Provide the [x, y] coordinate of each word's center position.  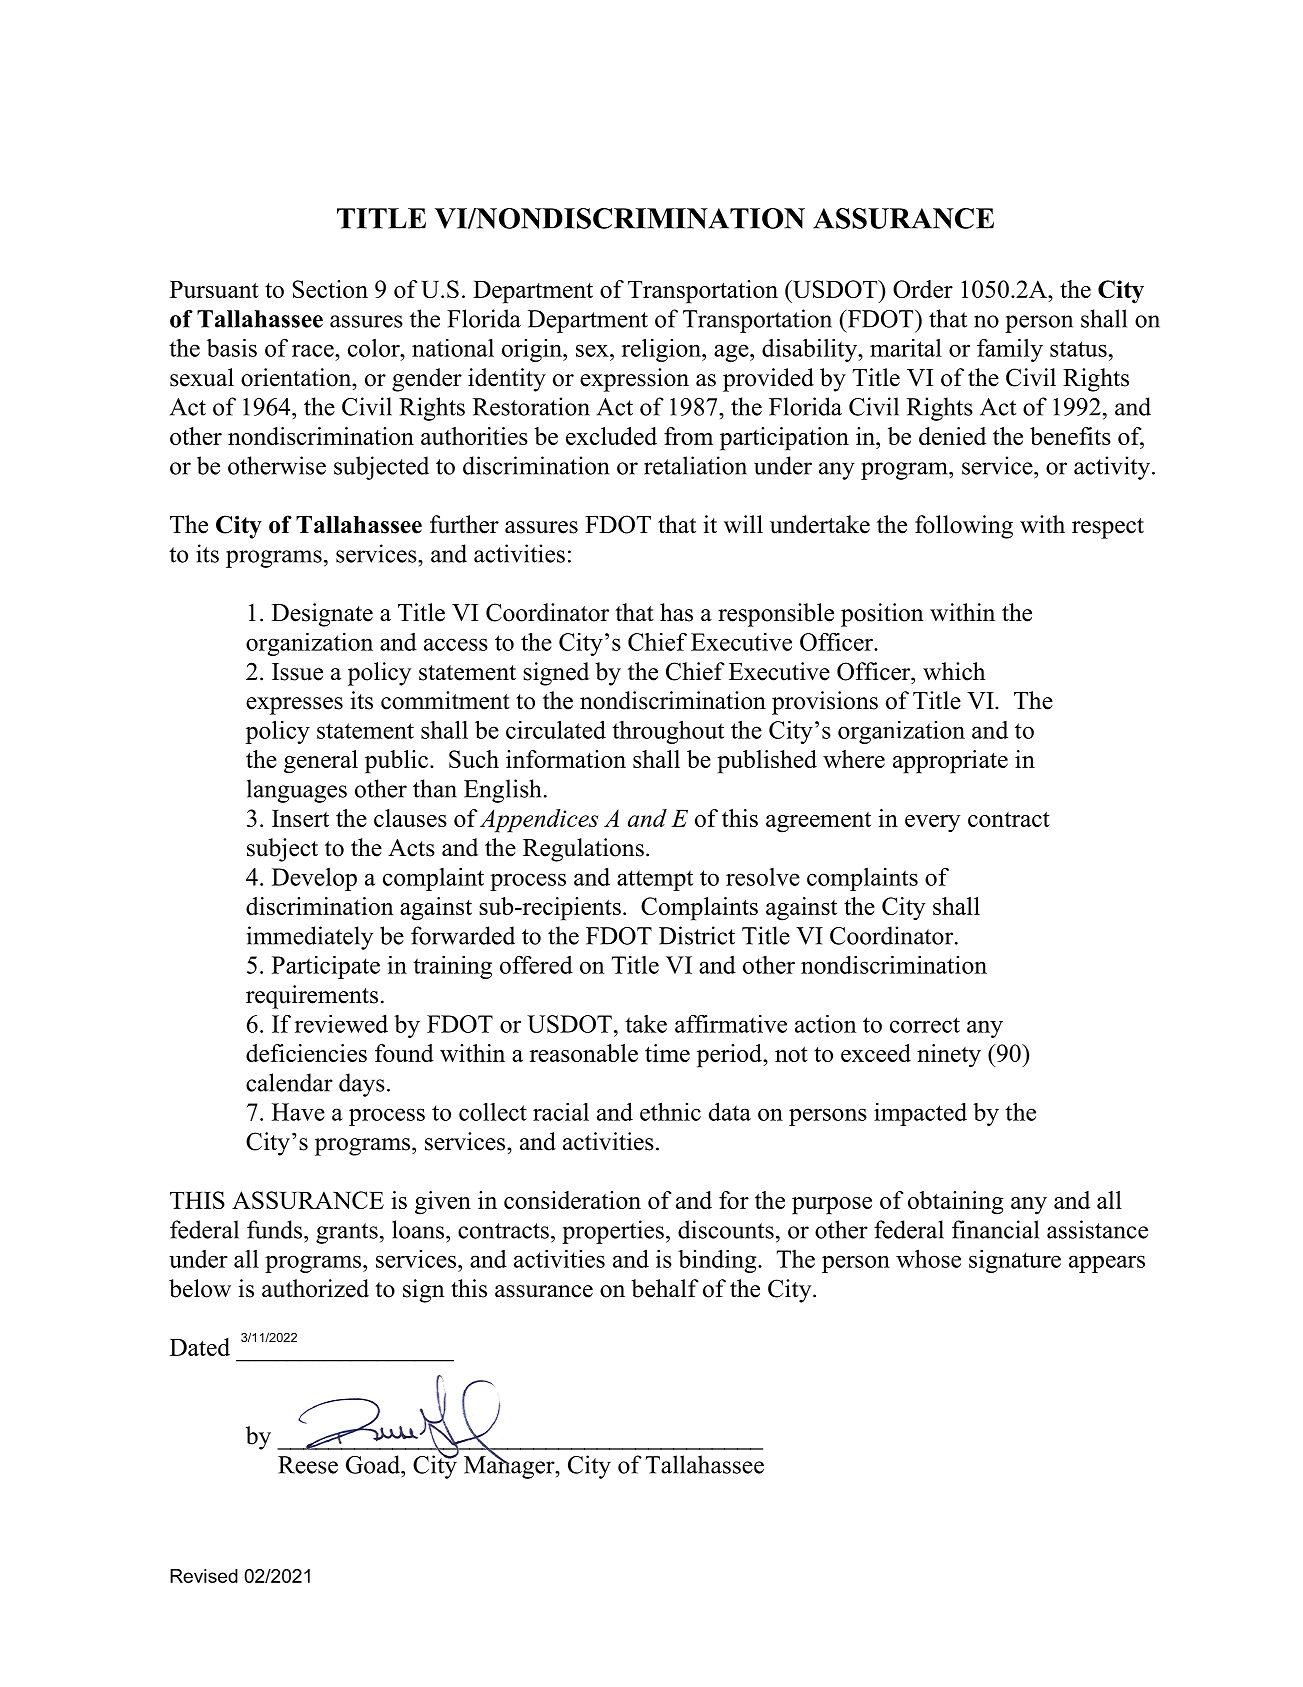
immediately [310, 938]
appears [1107, 1264]
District [697, 935]
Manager [510, 1466]
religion [662, 350]
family [1010, 350]
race [314, 350]
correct [925, 1025]
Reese [308, 1465]
